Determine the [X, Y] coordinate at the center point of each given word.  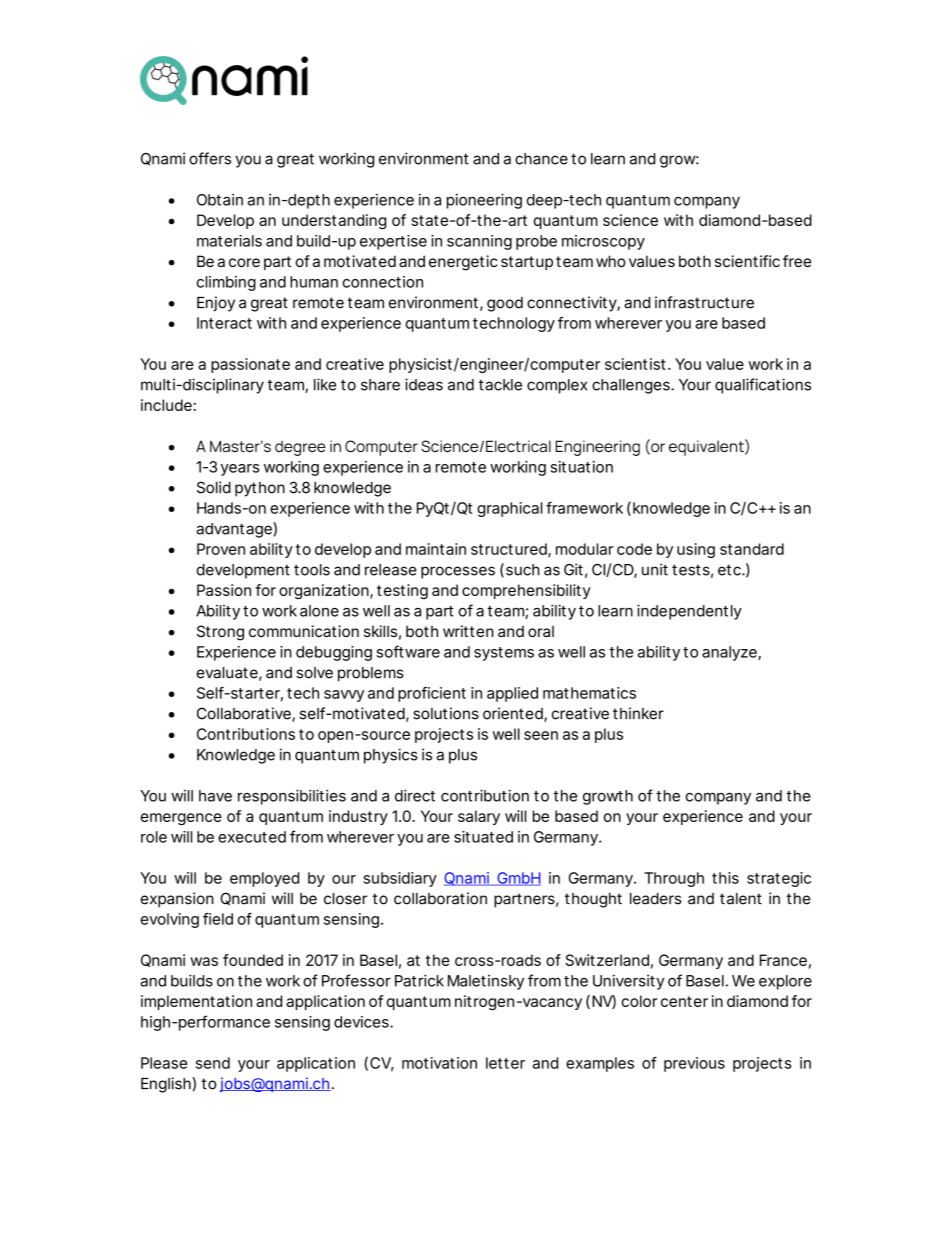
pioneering [484, 201]
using [696, 550]
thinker [638, 713]
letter [505, 1063]
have [215, 796]
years [240, 470]
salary [479, 817]
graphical [509, 509]
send [213, 1063]
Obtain [220, 200]
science [630, 220]
